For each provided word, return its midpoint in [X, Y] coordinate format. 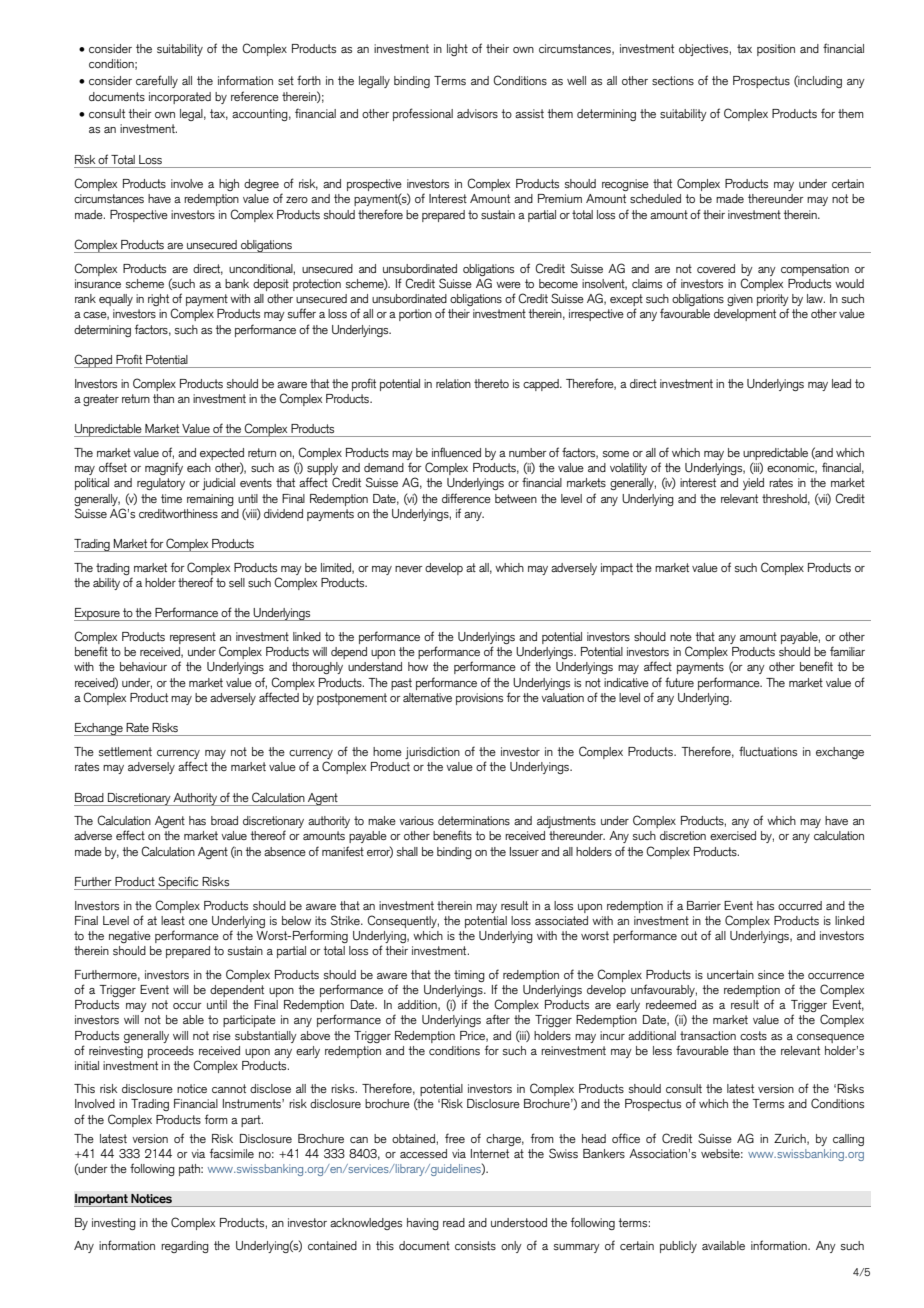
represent [193, 638]
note [681, 636]
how [418, 666]
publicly [678, 1247]
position [776, 50]
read [454, 1222]
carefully [157, 81]
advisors [477, 114]
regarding [185, 1247]
